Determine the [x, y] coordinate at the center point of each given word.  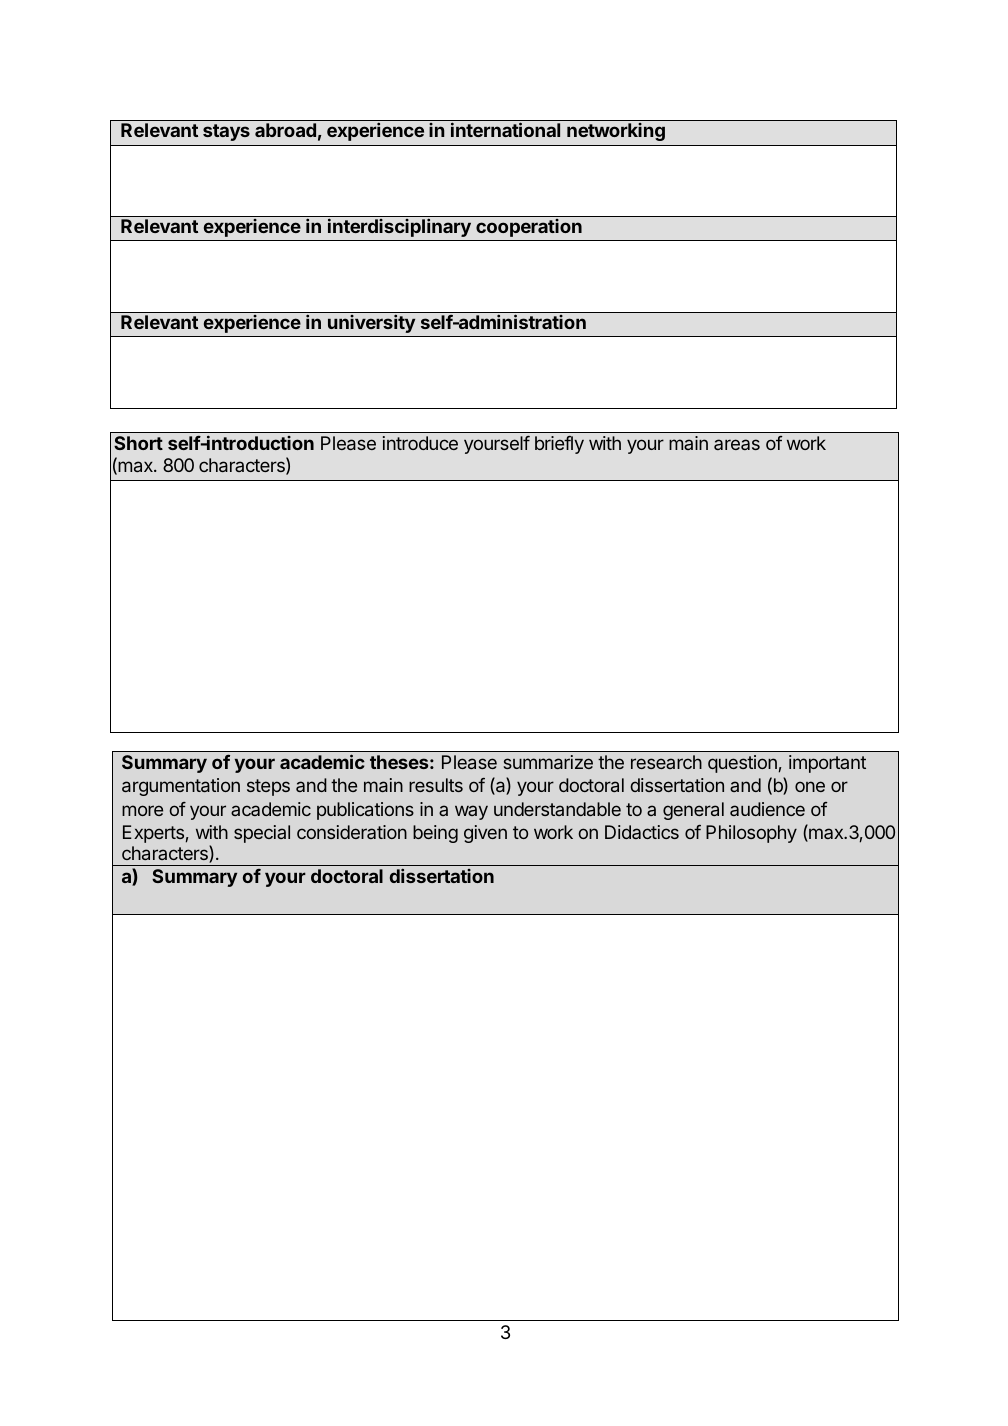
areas [737, 444]
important [827, 764]
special [262, 834]
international [505, 129]
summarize [548, 762]
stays [226, 132]
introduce [420, 443]
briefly [559, 445]
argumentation [181, 787]
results [436, 785]
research [666, 762]
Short [138, 443]
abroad [285, 130]
